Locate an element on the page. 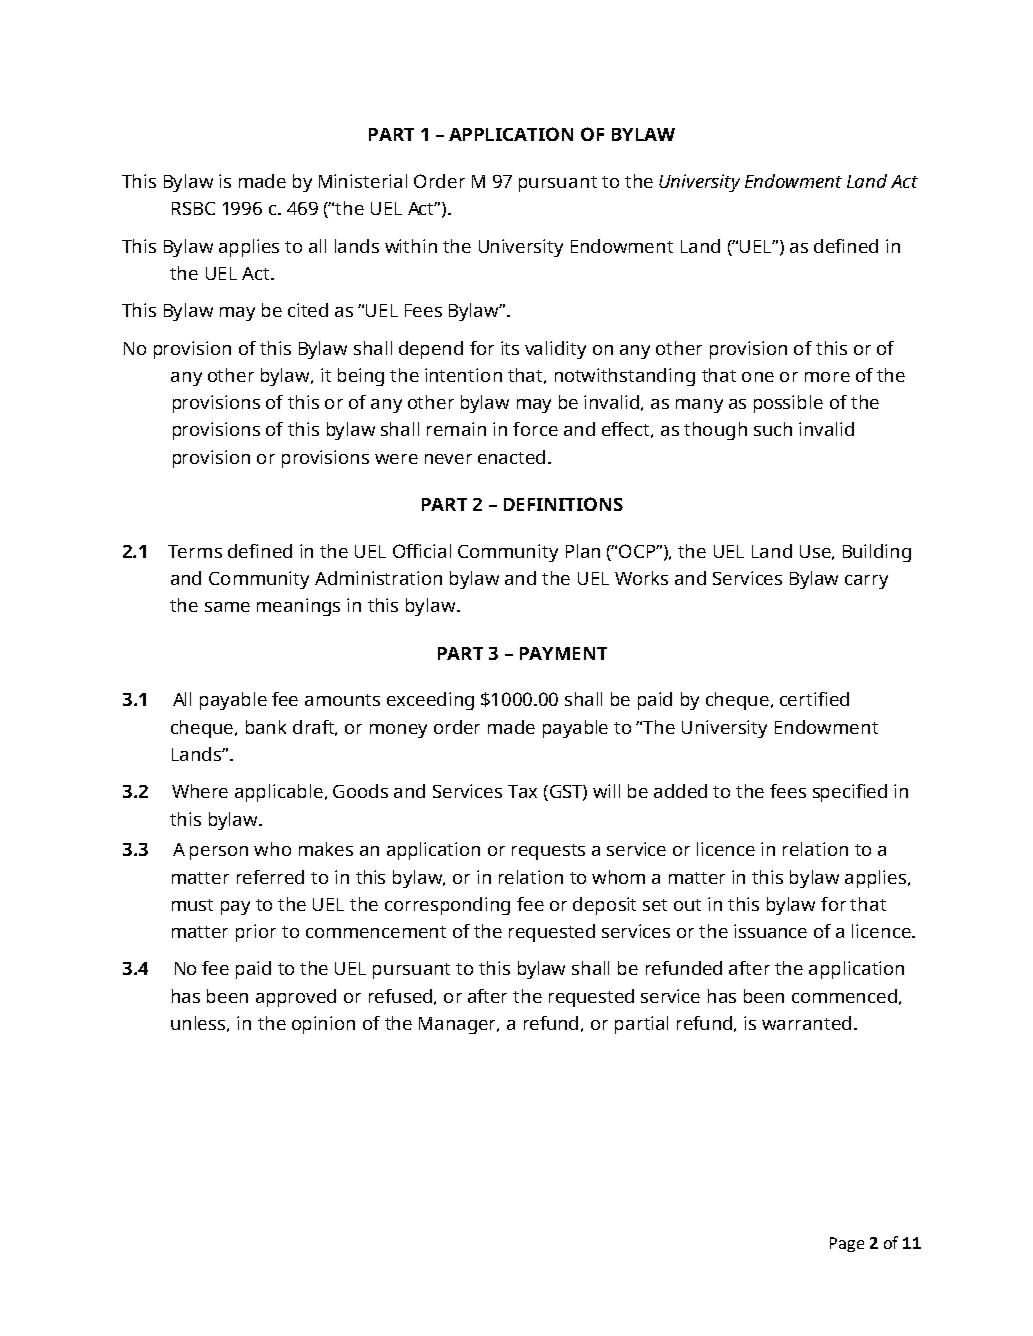 This document has width=1033, height=1336. bank is located at coordinates (266, 727).
